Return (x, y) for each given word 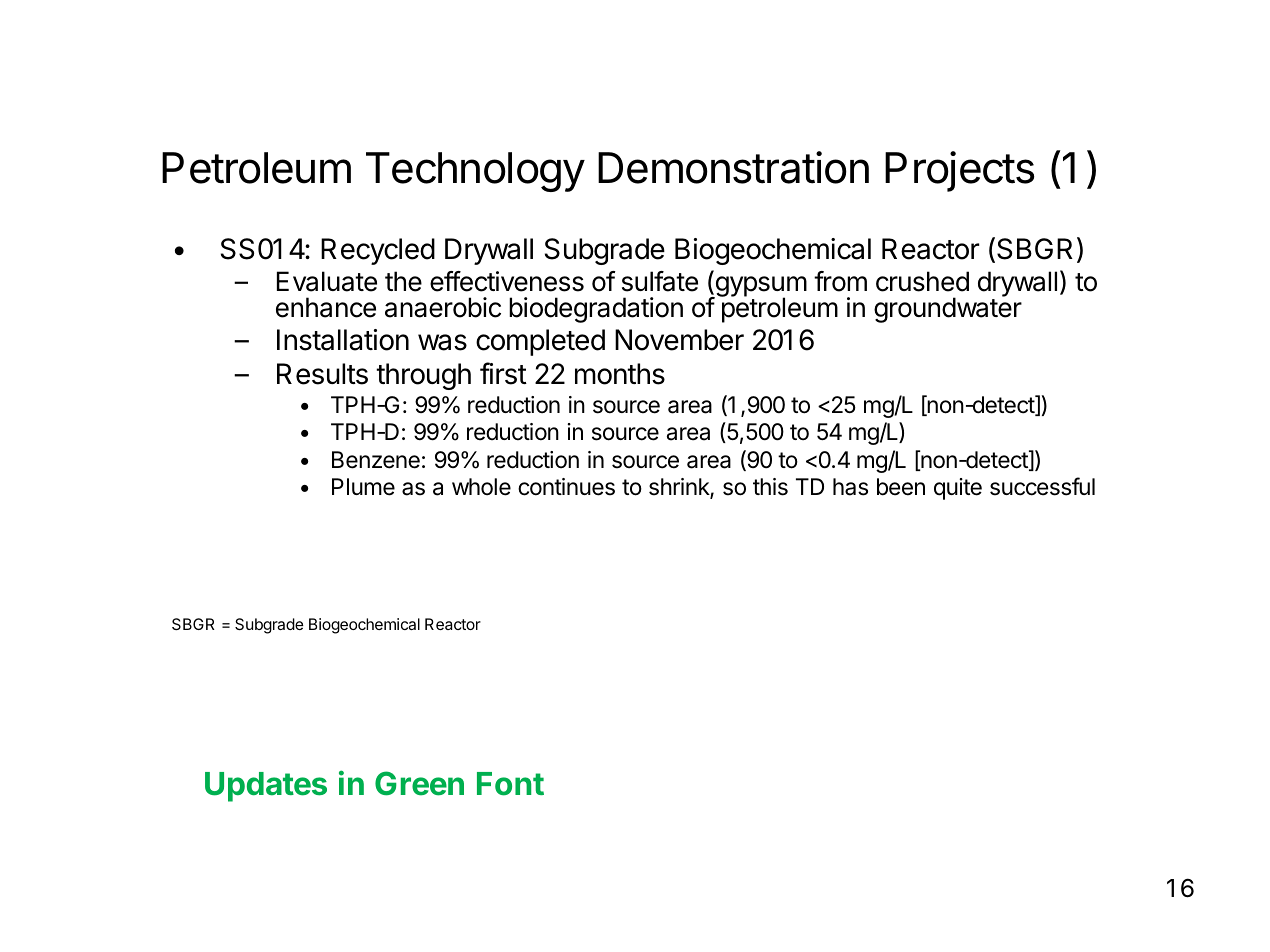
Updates (266, 787)
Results (322, 374)
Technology (475, 172)
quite (958, 489)
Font (510, 784)
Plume (363, 487)
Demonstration (733, 167)
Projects (960, 171)
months (620, 374)
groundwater (948, 309)
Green (419, 783)
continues (566, 487)
